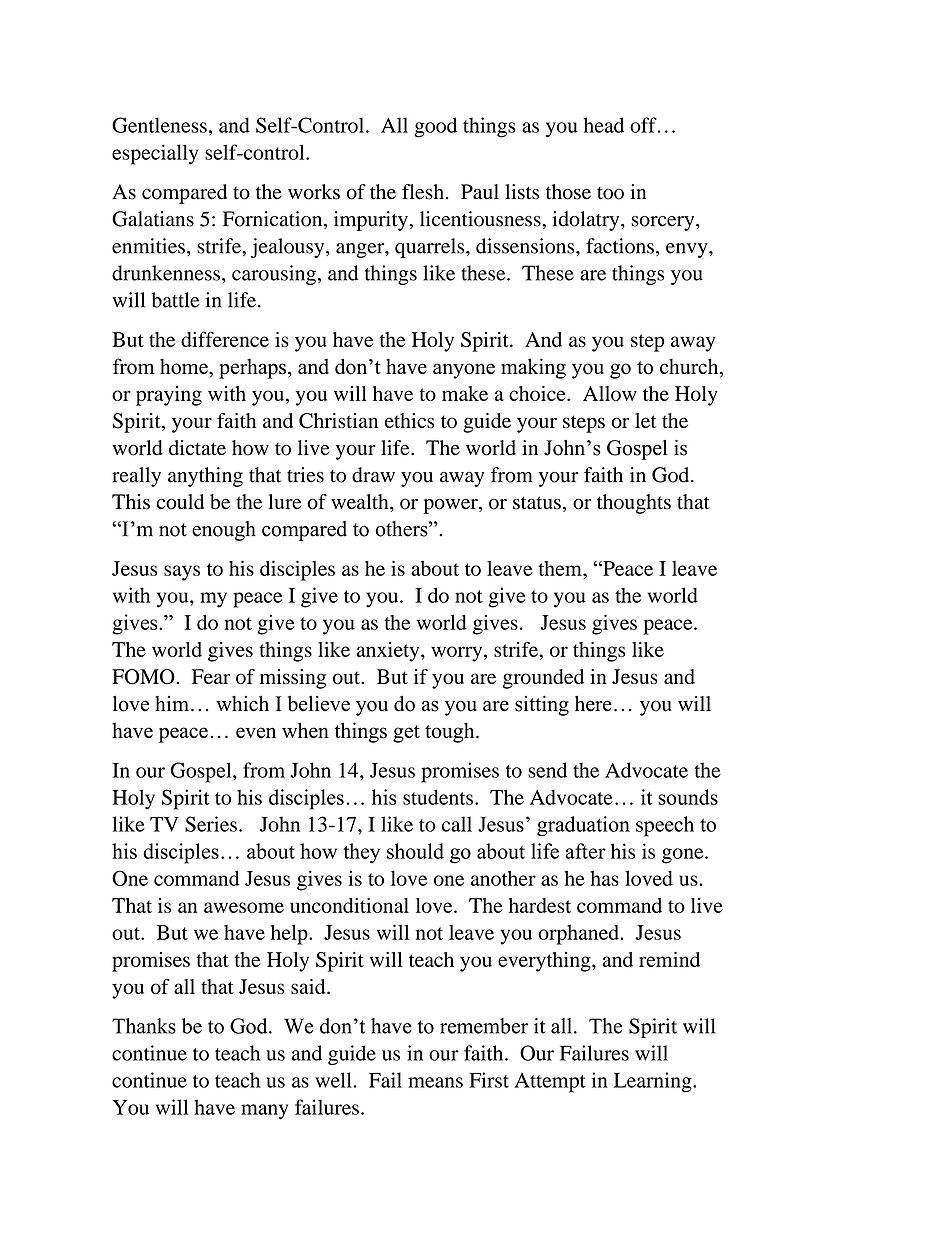 The width and height of the screenshot is (952, 1233). Describe the element at coordinates (561, 568) in the screenshot. I see `them` at that location.
